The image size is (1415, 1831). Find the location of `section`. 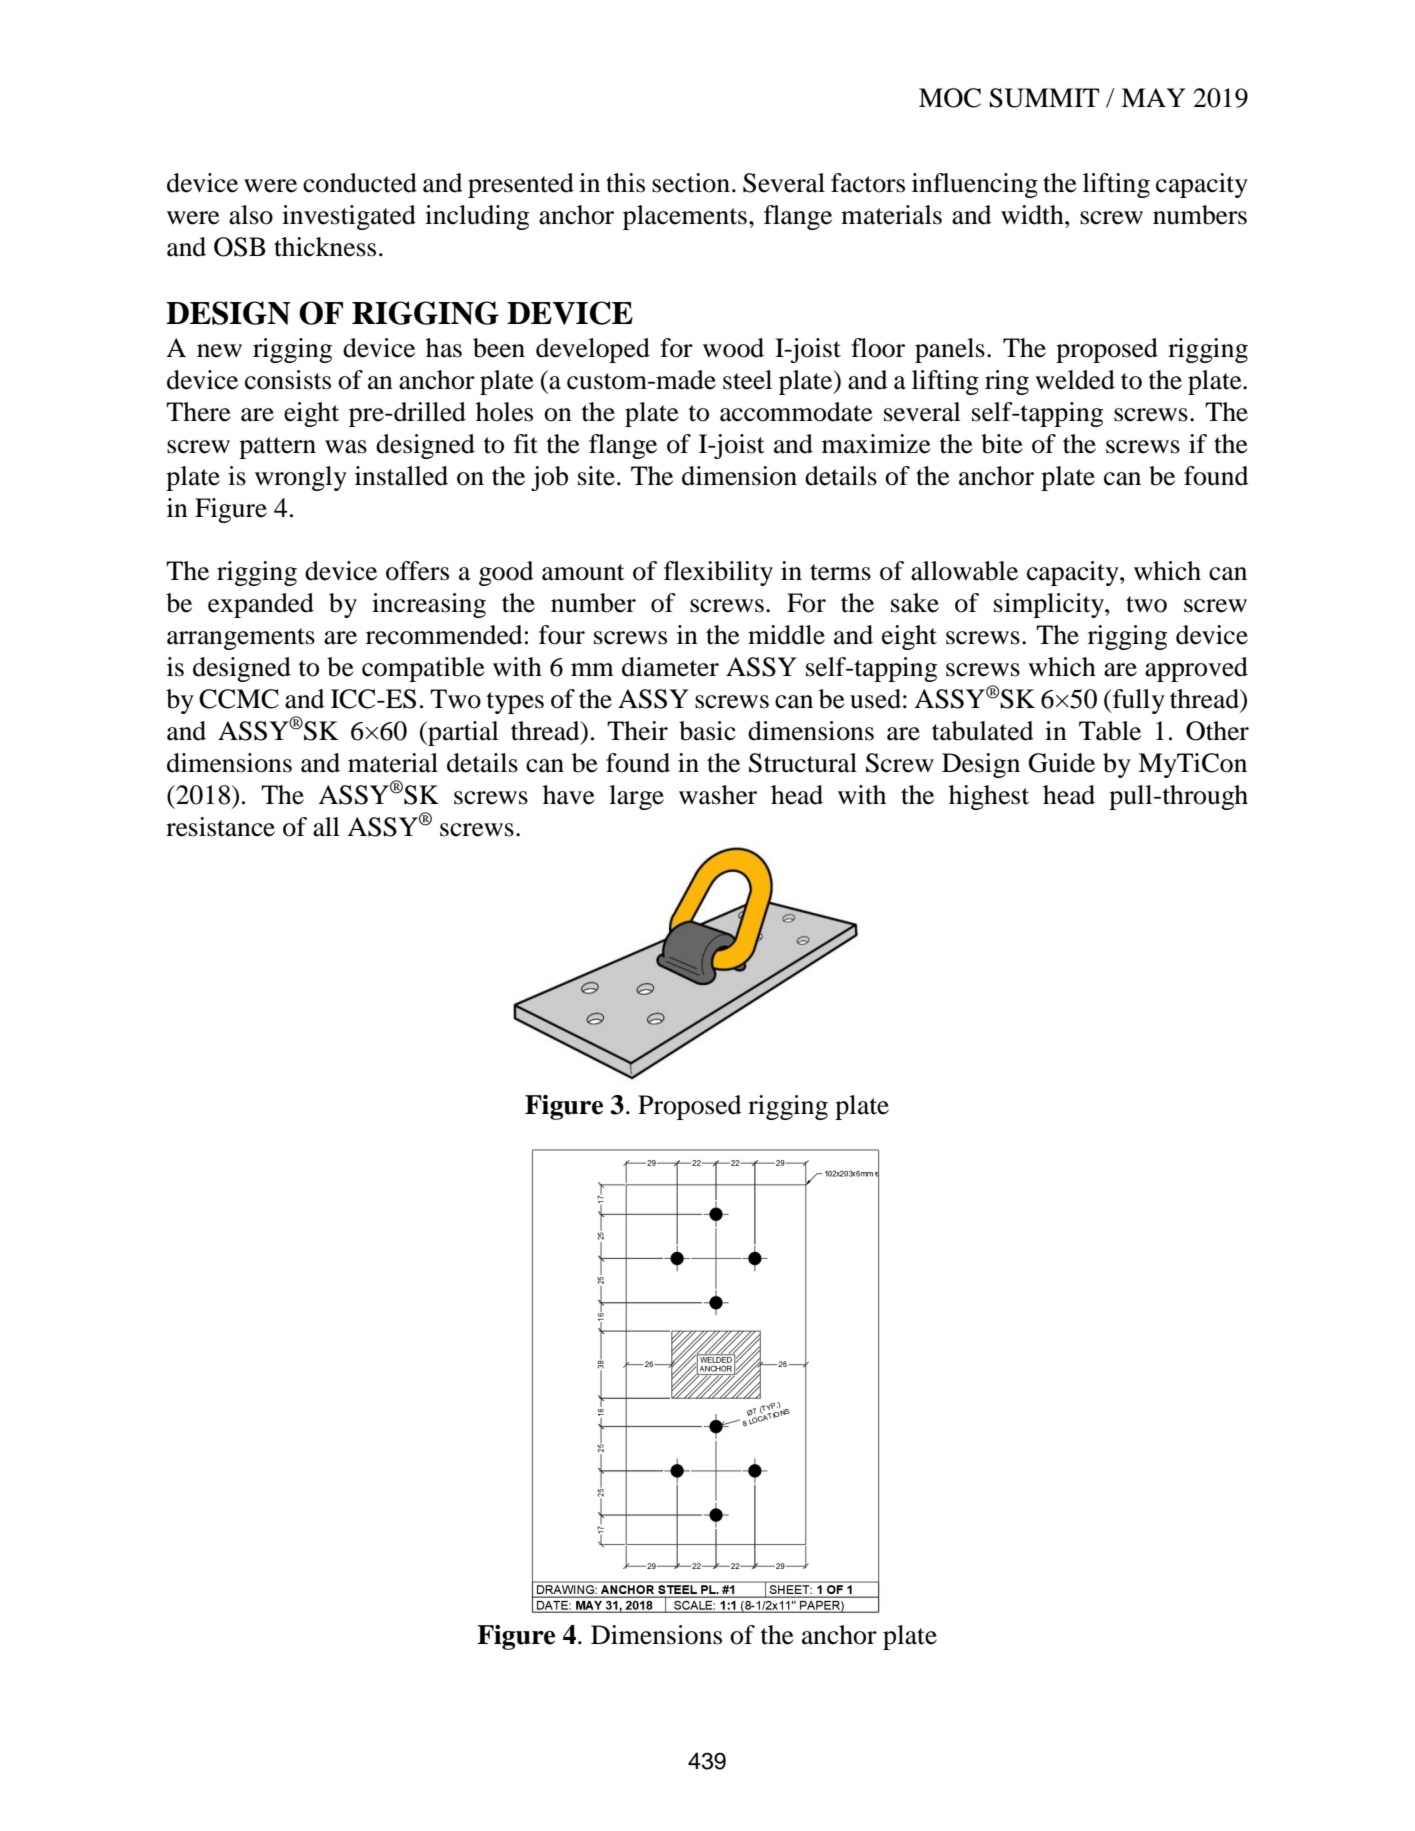

section is located at coordinates (691, 183).
